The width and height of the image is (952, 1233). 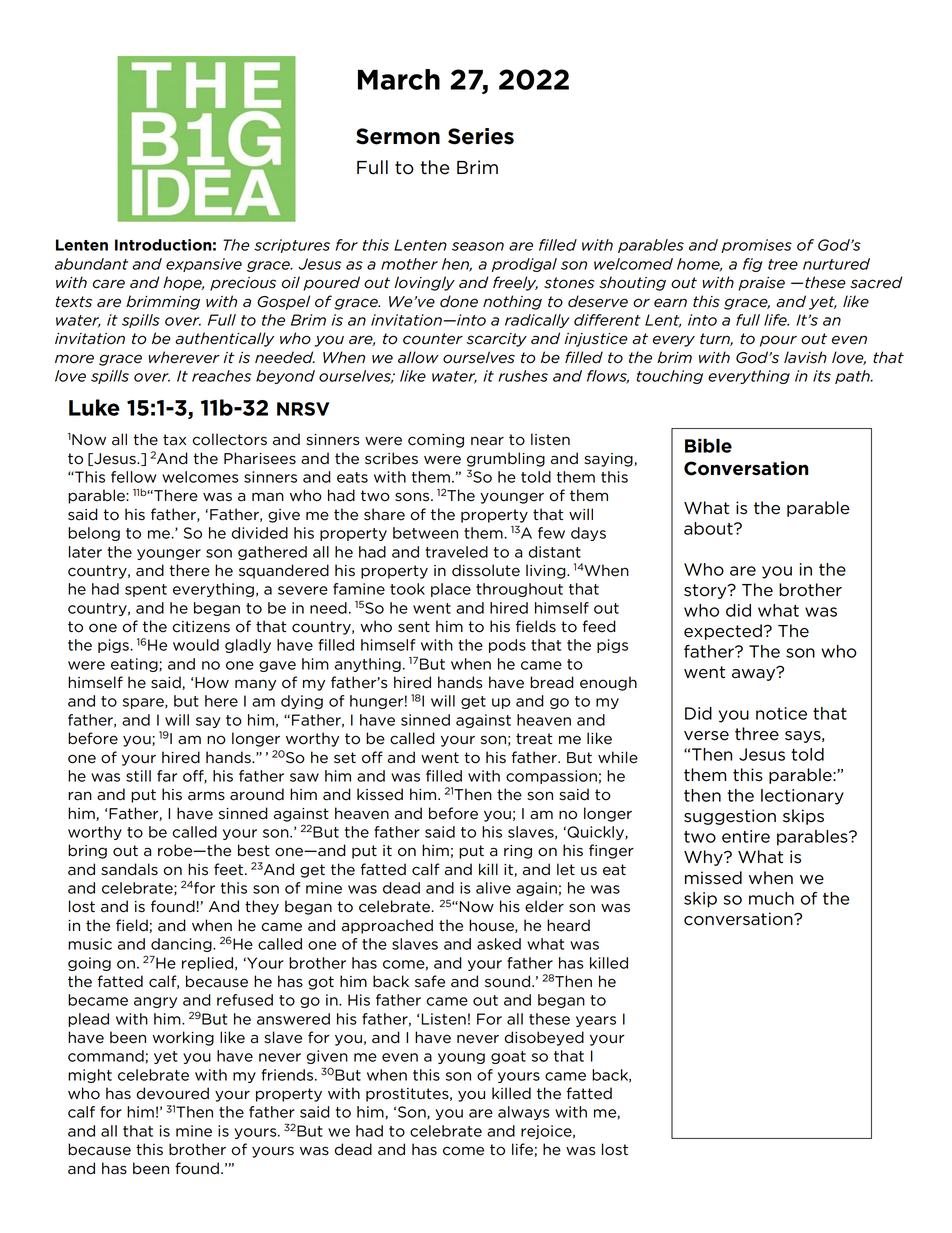 What do you see at coordinates (534, 739) in the image?
I see `treat` at bounding box center [534, 739].
